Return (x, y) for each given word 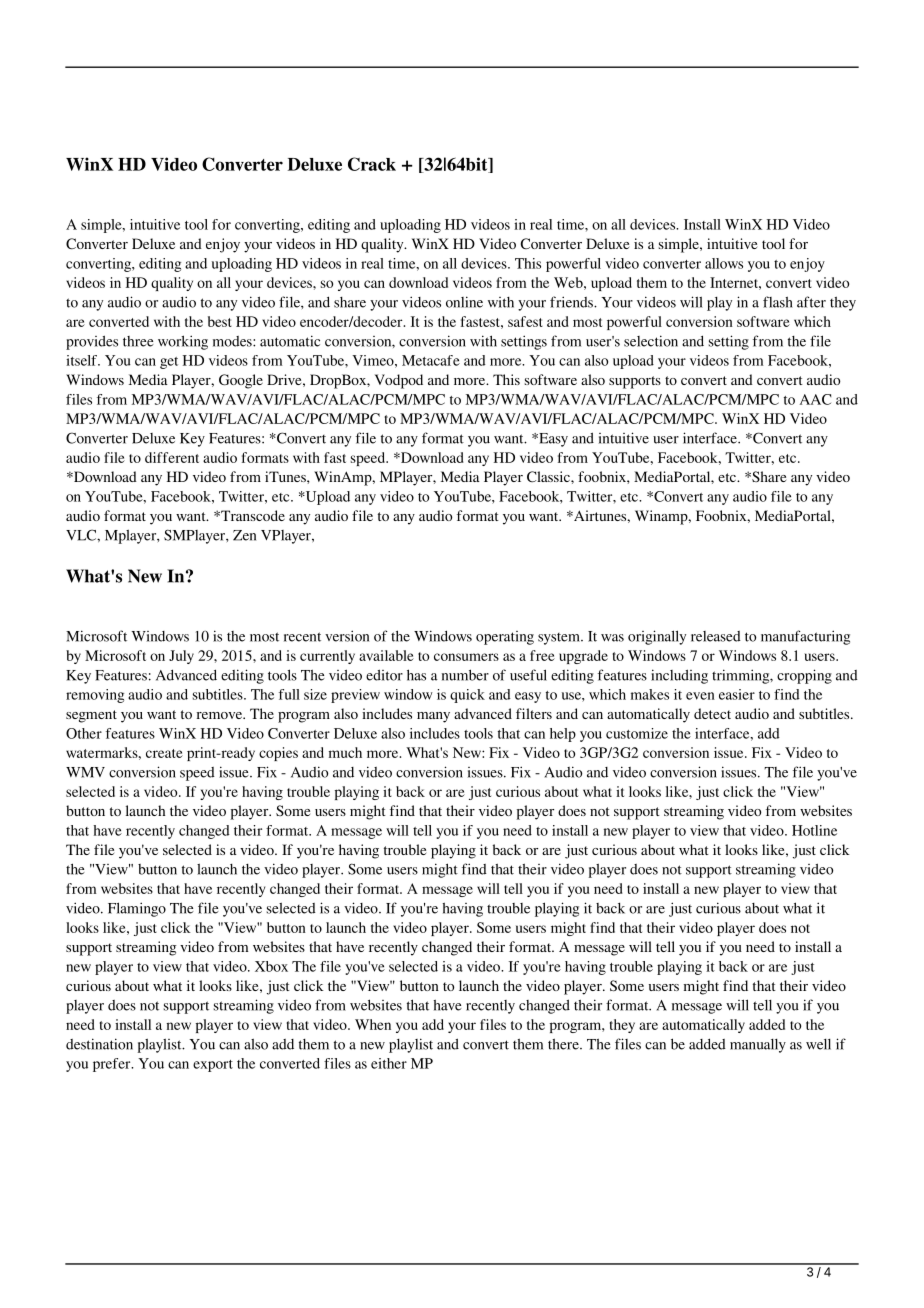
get (169, 363)
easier (737, 694)
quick (467, 696)
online (464, 302)
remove (220, 715)
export (213, 1066)
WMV (85, 772)
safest (525, 321)
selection (651, 341)
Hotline (814, 830)
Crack (372, 164)
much (345, 752)
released (716, 636)
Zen (244, 535)
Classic (549, 476)
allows (724, 263)
